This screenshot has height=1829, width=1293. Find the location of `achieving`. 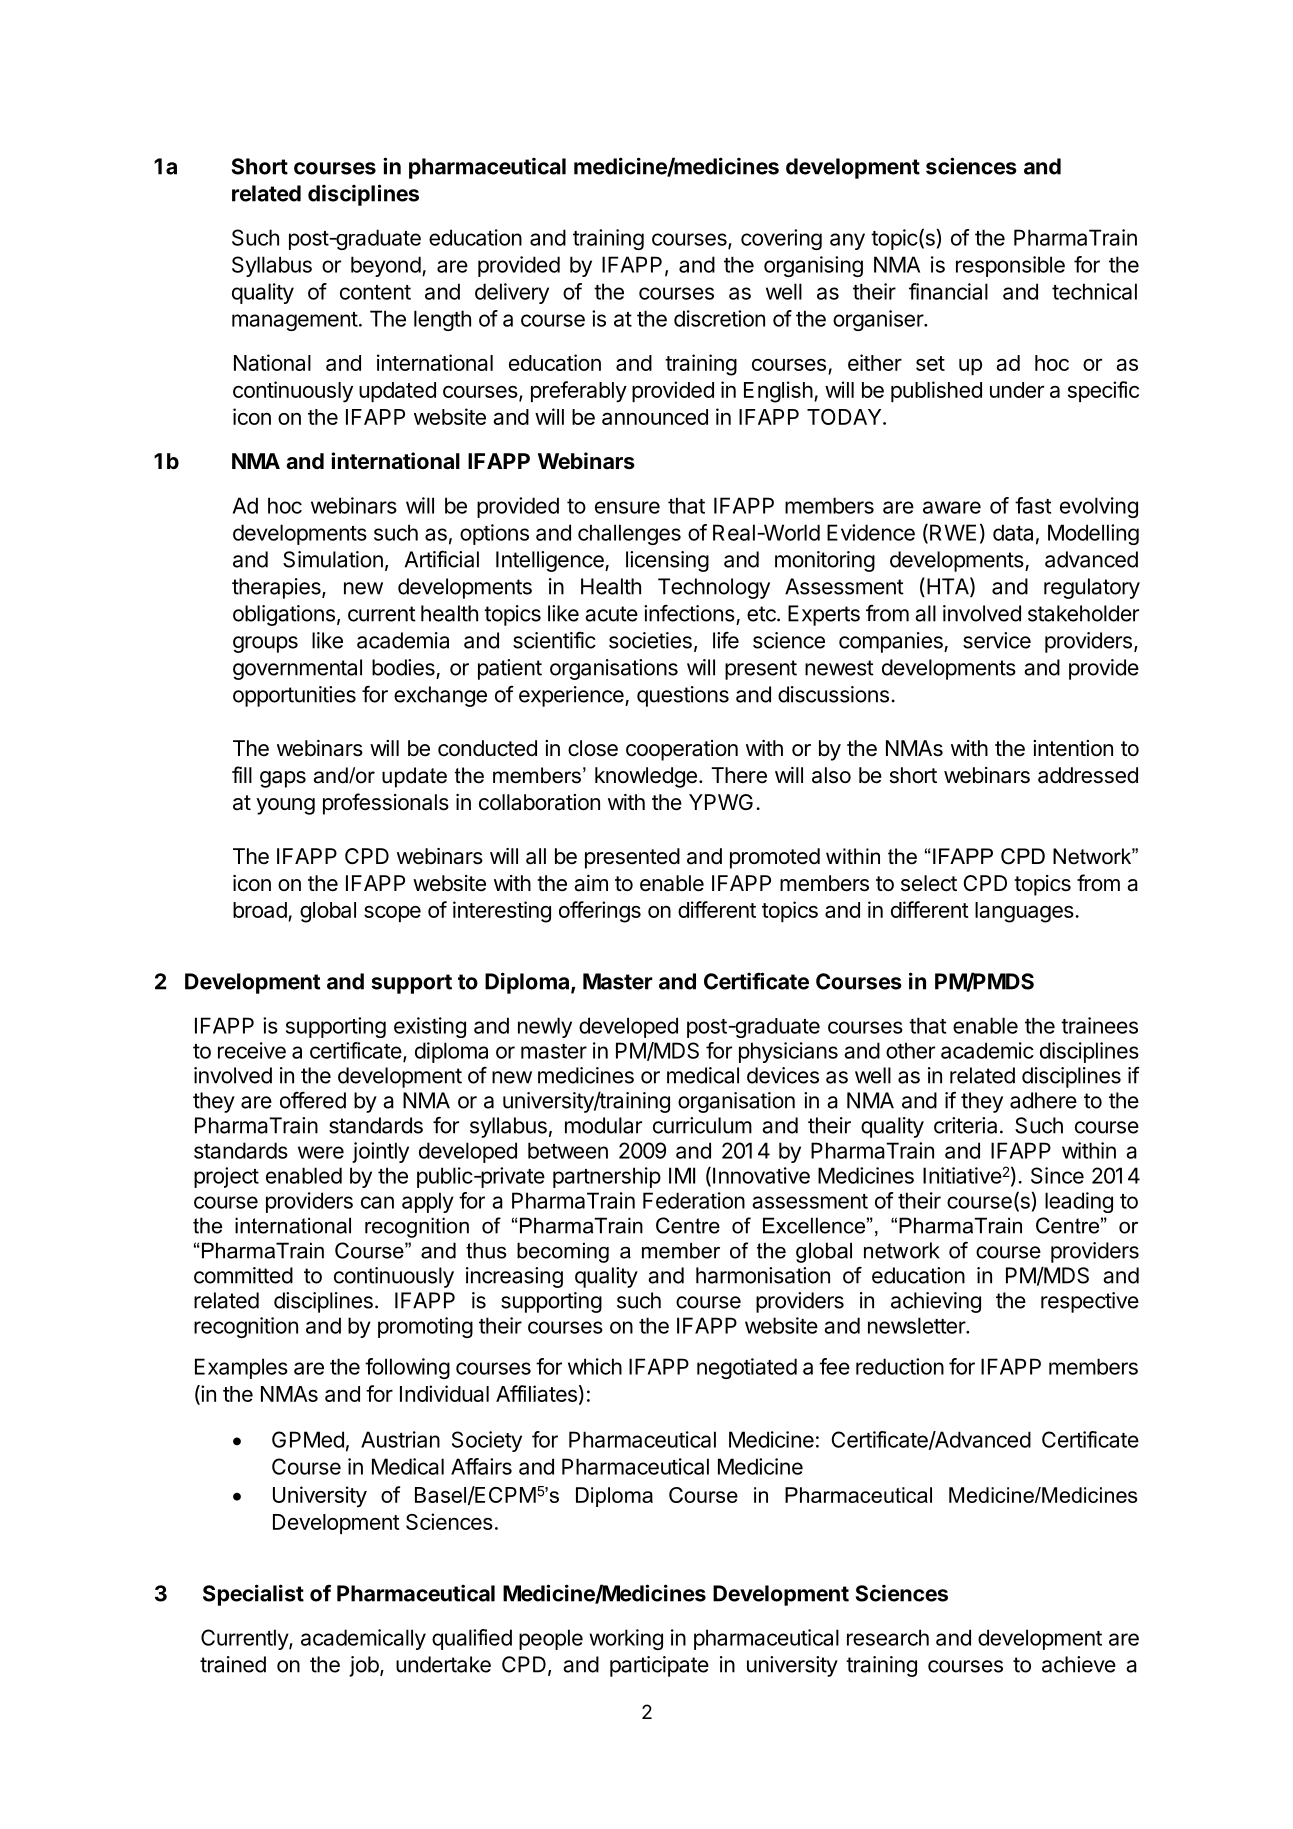

achieving is located at coordinates (936, 1302).
